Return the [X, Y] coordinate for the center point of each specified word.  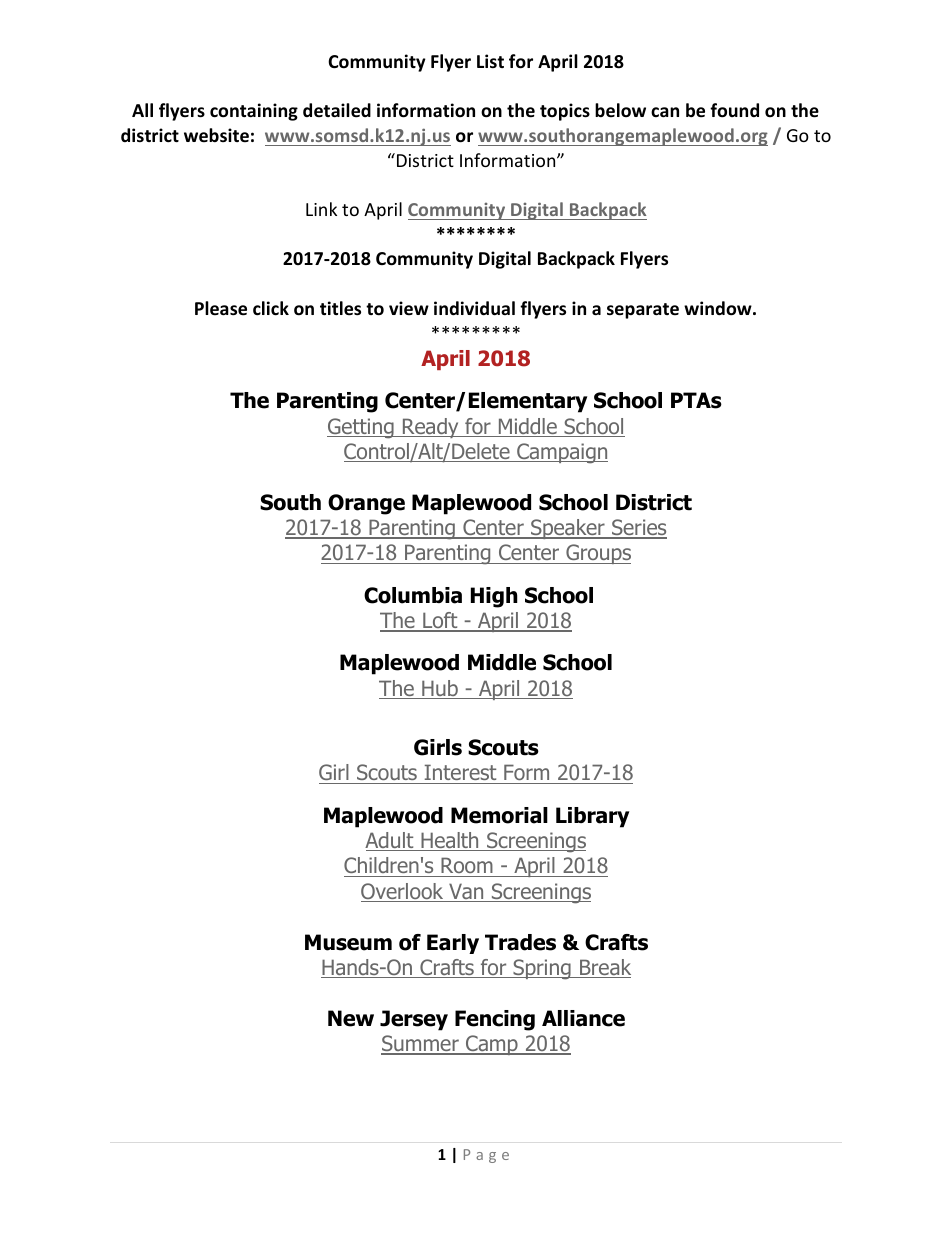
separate [643, 311]
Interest [460, 774]
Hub [440, 689]
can [665, 112]
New [351, 1018]
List [490, 61]
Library [592, 817]
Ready [430, 428]
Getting [361, 428]
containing [254, 112]
